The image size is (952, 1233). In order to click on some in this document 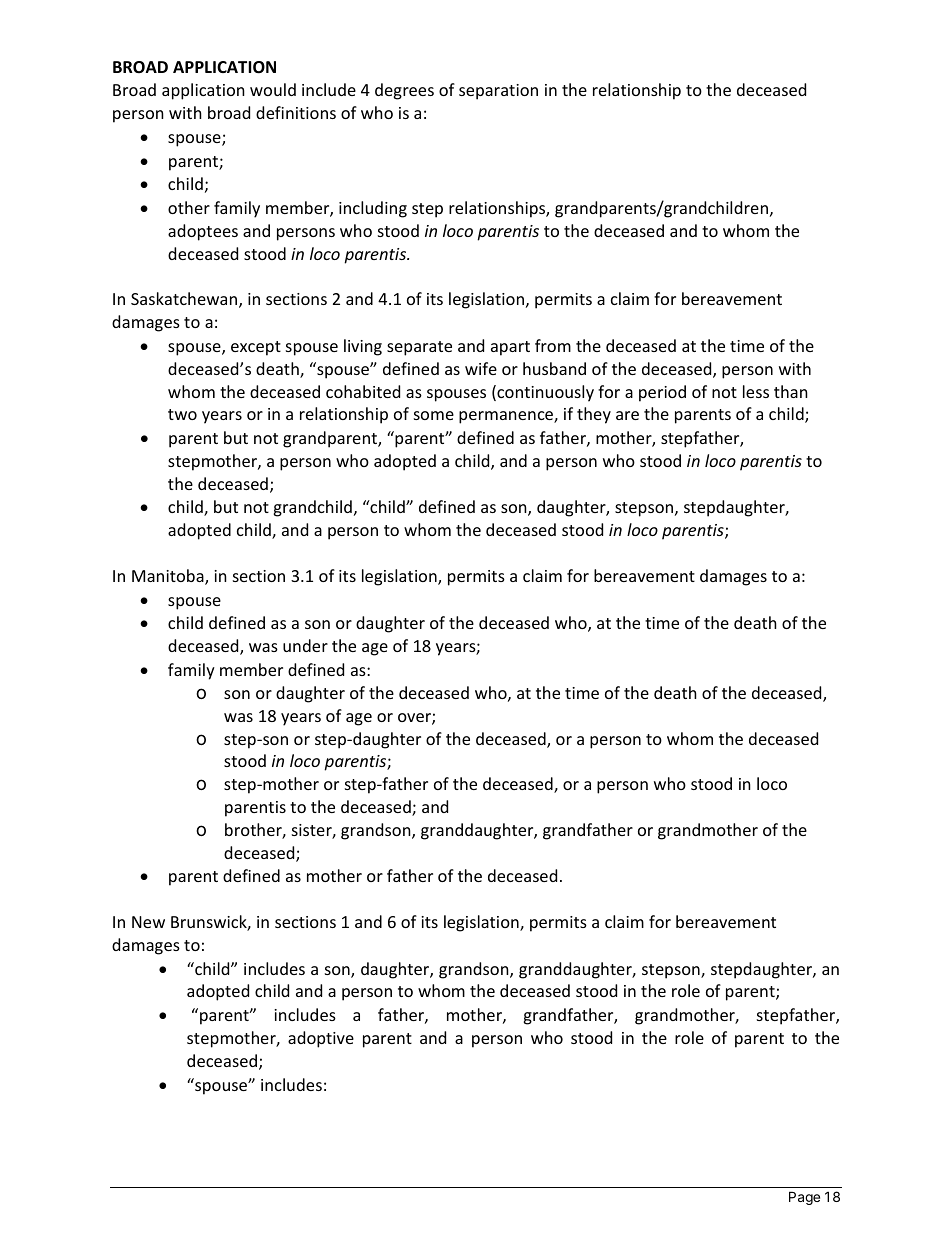, I will do `click(434, 415)`.
